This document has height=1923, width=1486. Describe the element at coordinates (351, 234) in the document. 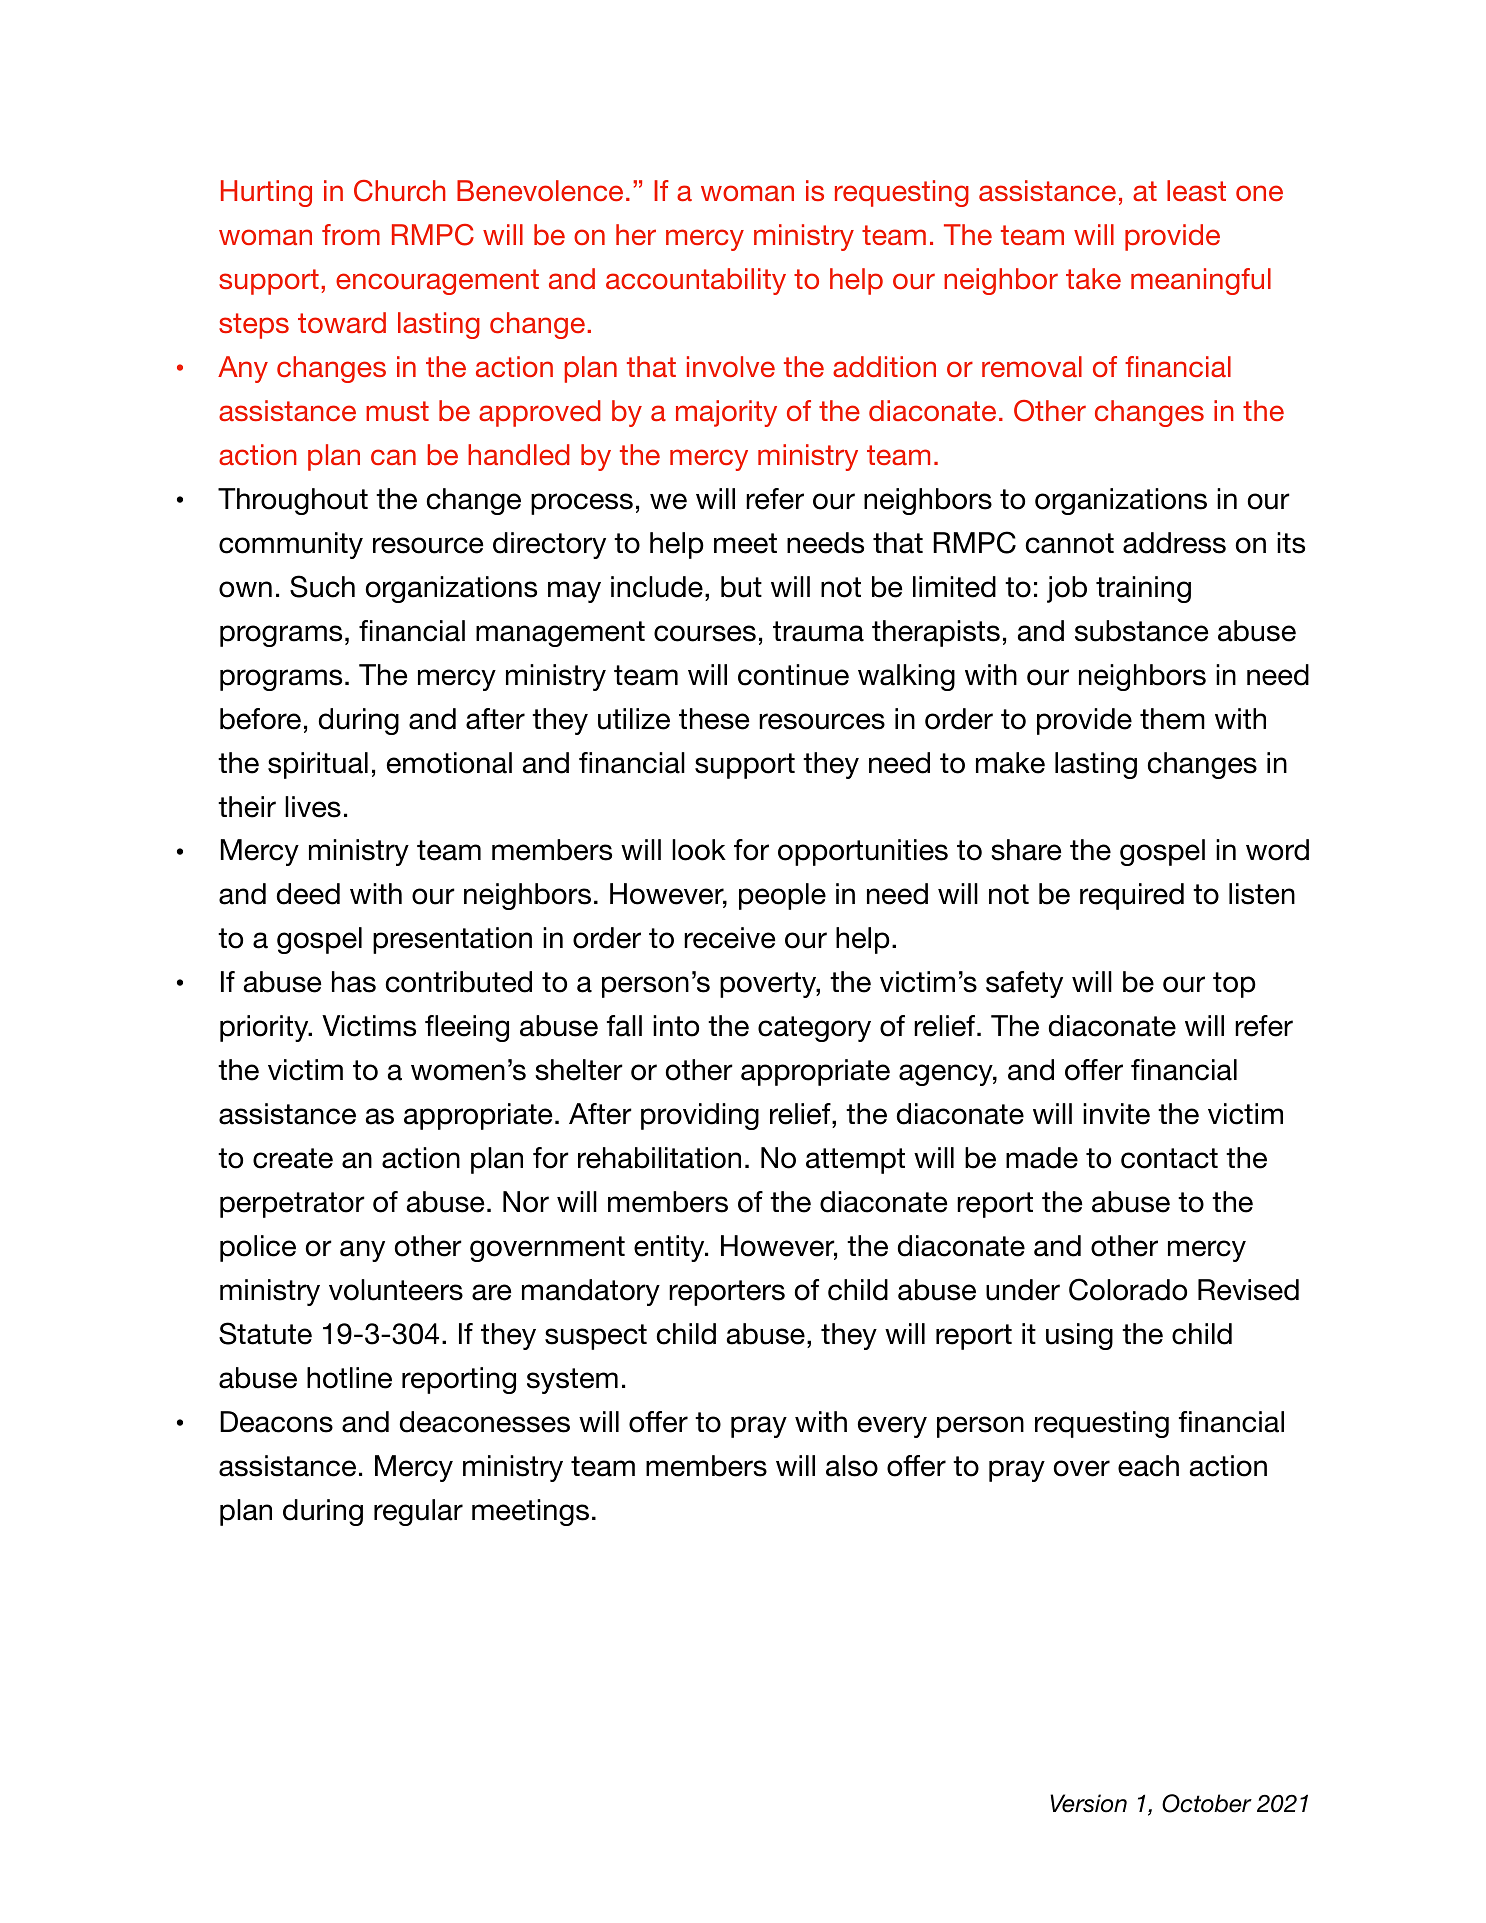

I see `from` at that location.
